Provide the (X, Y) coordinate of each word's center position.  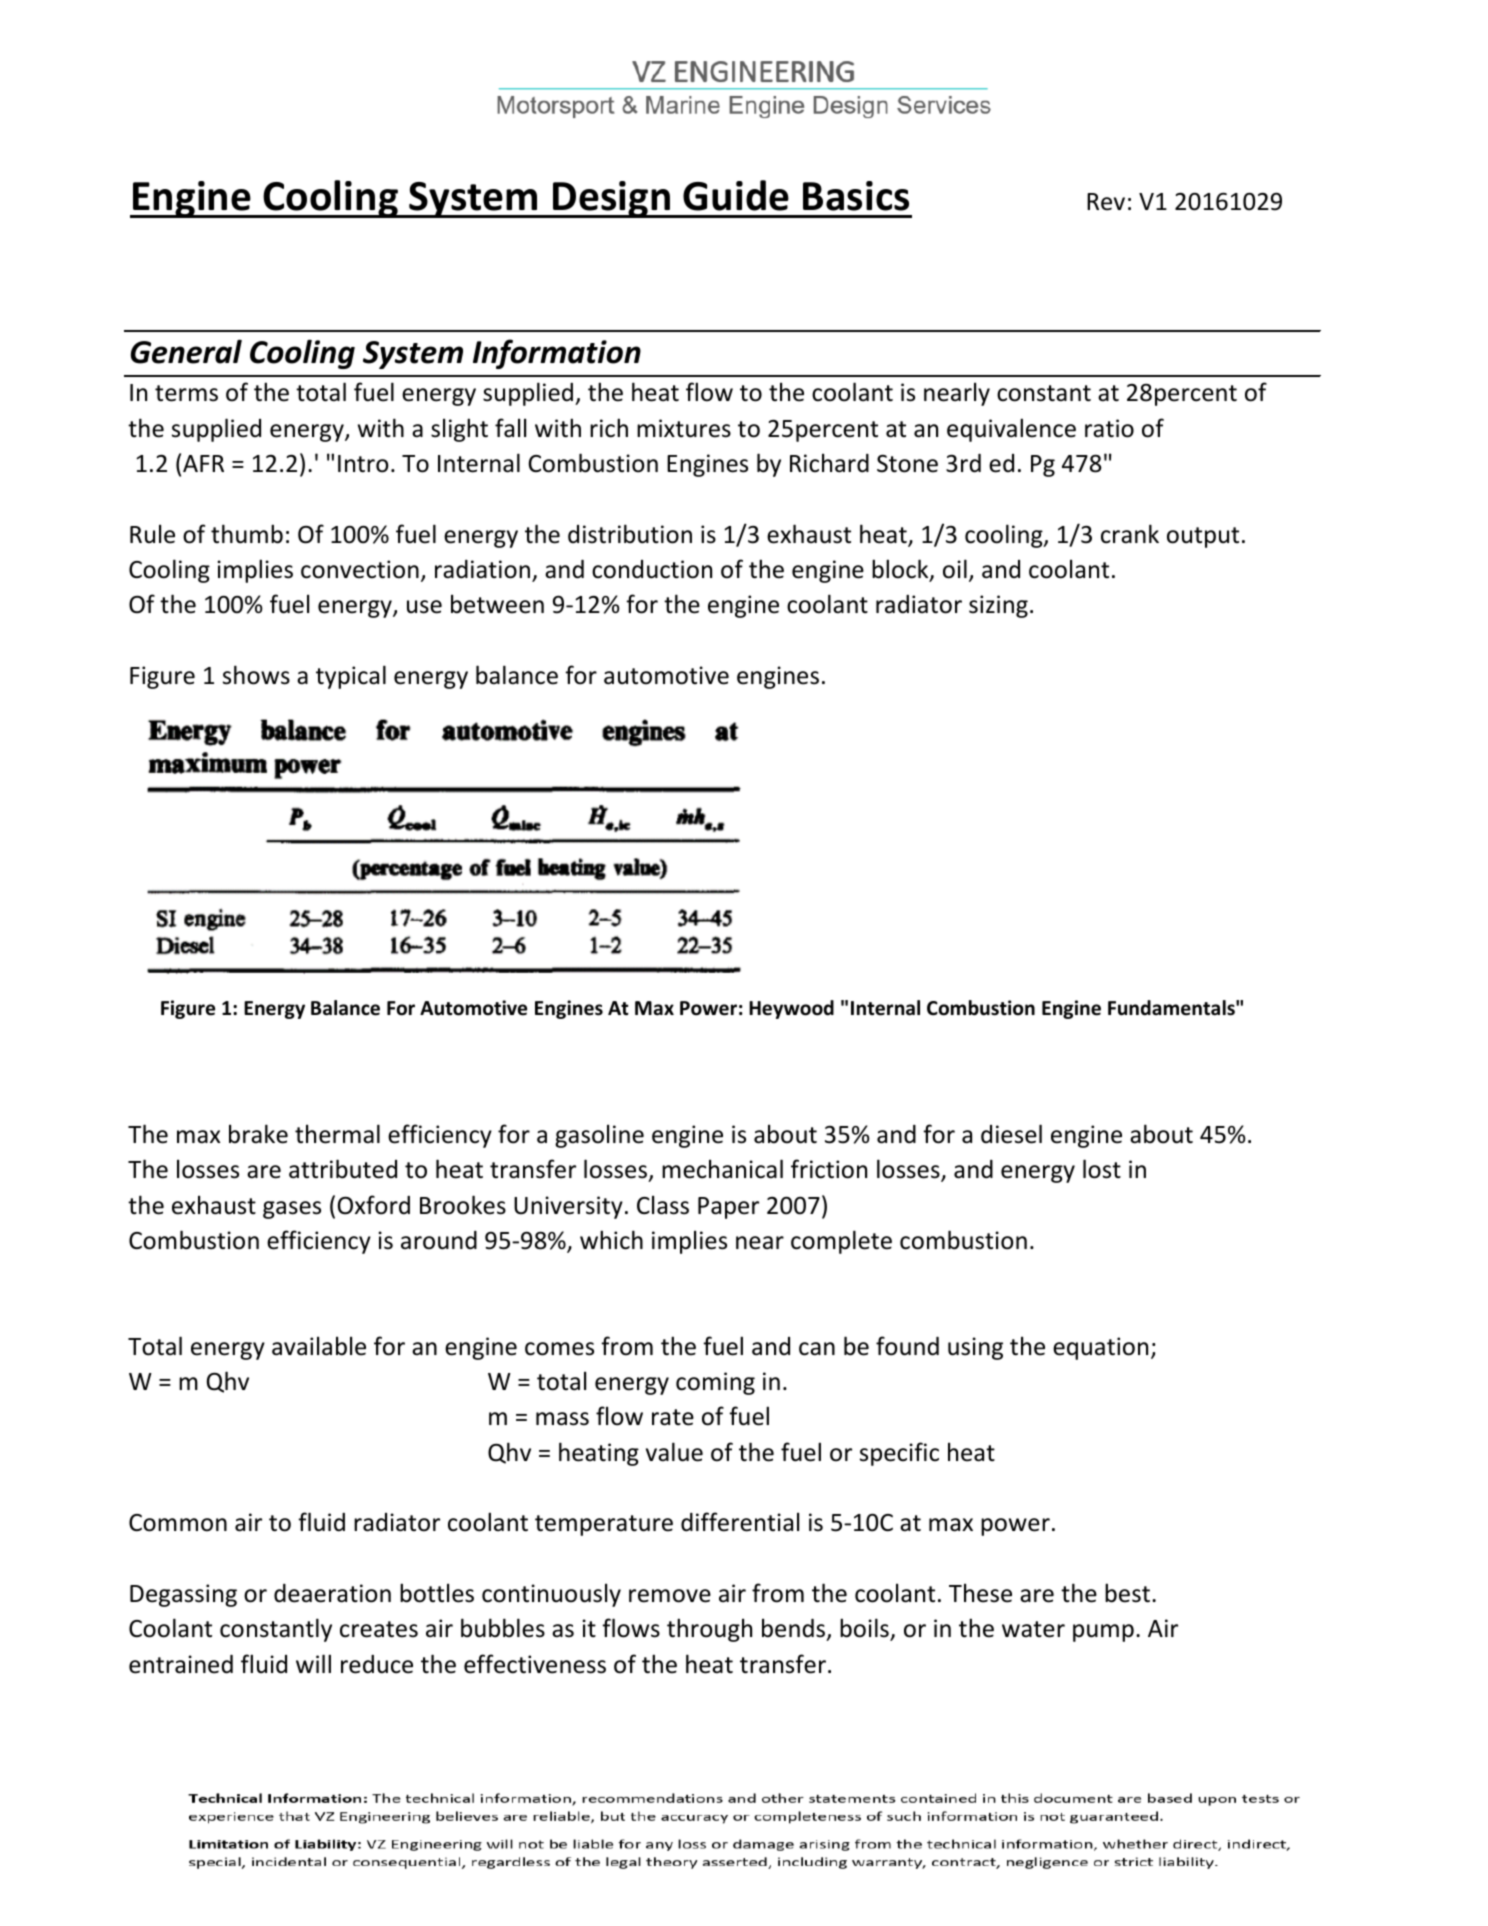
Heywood (791, 1009)
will (313, 1663)
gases (292, 1210)
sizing (998, 606)
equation (1100, 1348)
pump (1103, 1633)
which (611, 1240)
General (186, 352)
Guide (736, 195)
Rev (1106, 202)
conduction (652, 569)
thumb (247, 534)
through (709, 1630)
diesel (1011, 1134)
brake (258, 1134)
